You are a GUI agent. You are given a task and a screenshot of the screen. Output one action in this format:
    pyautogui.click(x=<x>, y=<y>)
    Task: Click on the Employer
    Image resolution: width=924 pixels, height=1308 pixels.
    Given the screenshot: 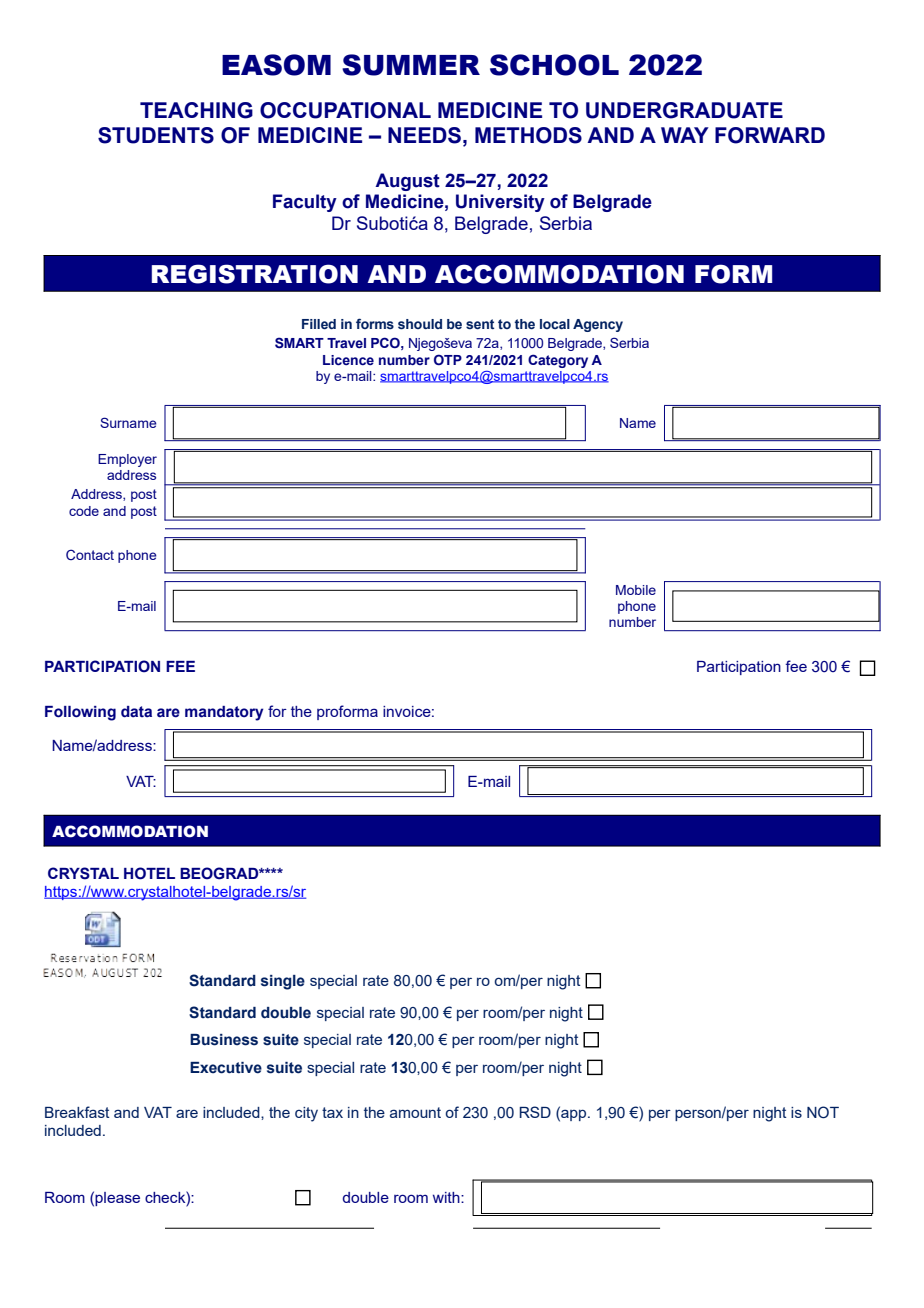 What is the action you would take?
    pyautogui.click(x=127, y=460)
